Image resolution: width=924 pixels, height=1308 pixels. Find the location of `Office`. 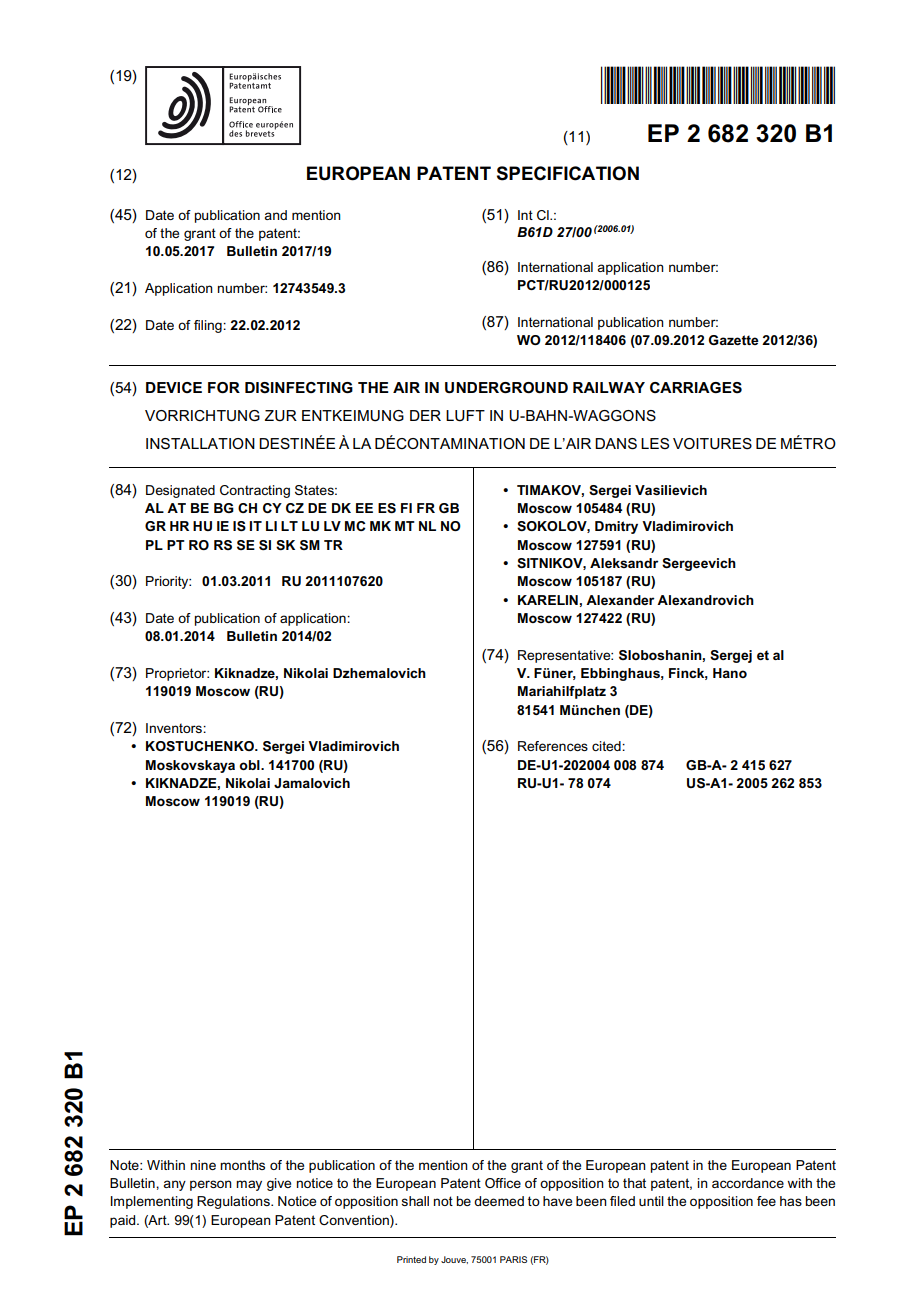

Office is located at coordinates (503, 1183).
